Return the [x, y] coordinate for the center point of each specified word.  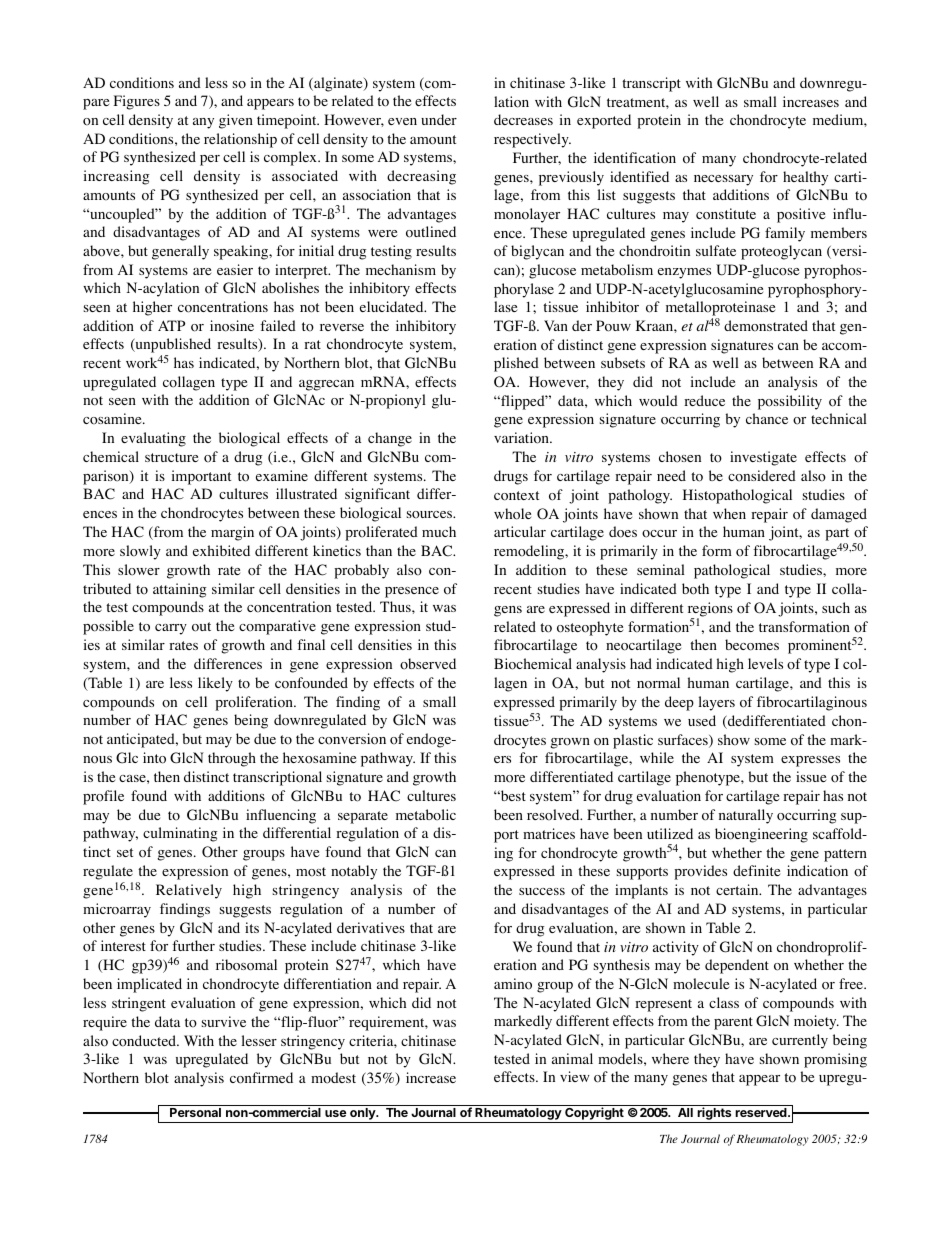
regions [710, 610]
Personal [195, 1112]
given [236, 121]
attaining [180, 590]
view [575, 1076]
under [439, 119]
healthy [805, 178]
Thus [396, 606]
